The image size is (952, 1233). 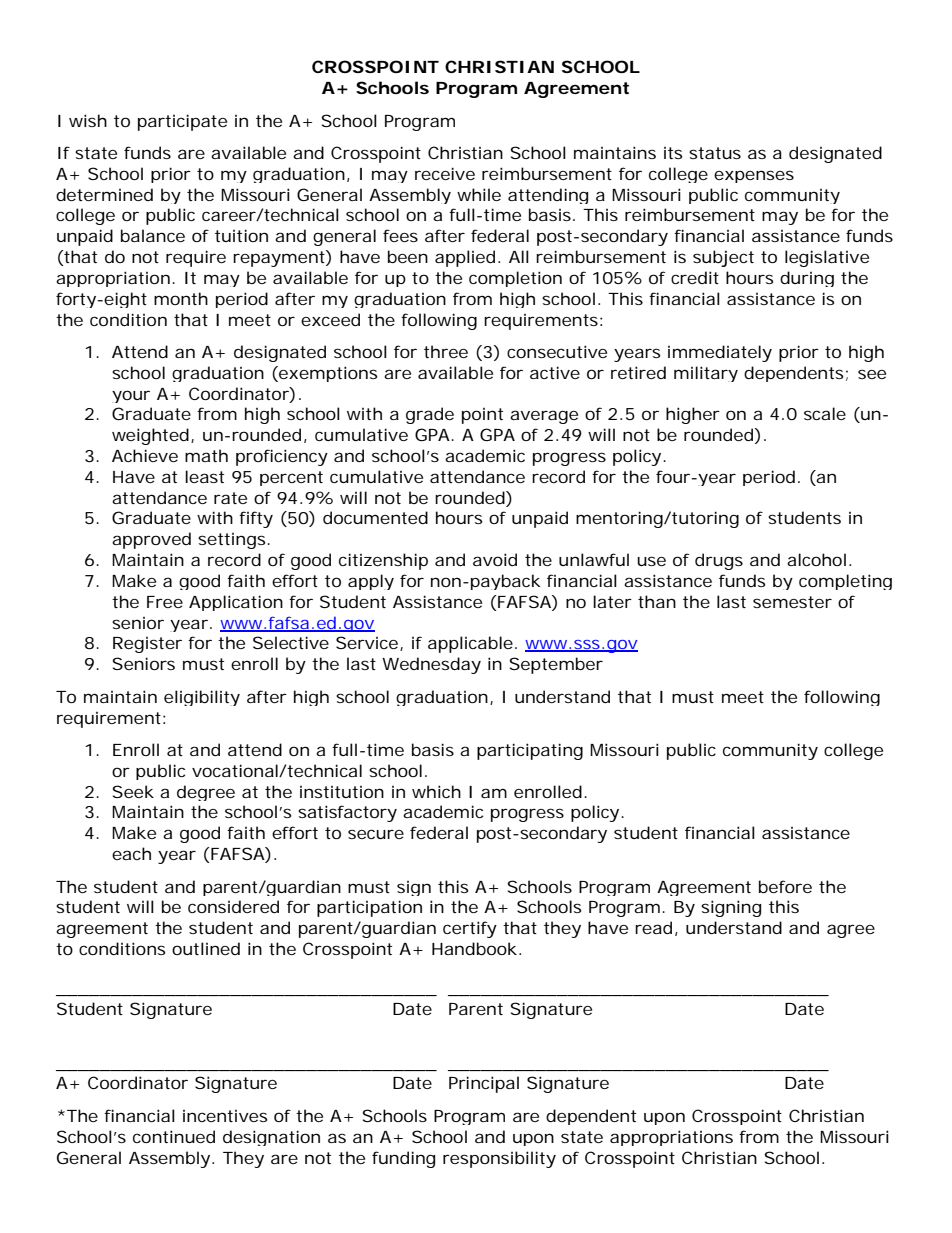 I want to click on determined, so click(x=104, y=194).
